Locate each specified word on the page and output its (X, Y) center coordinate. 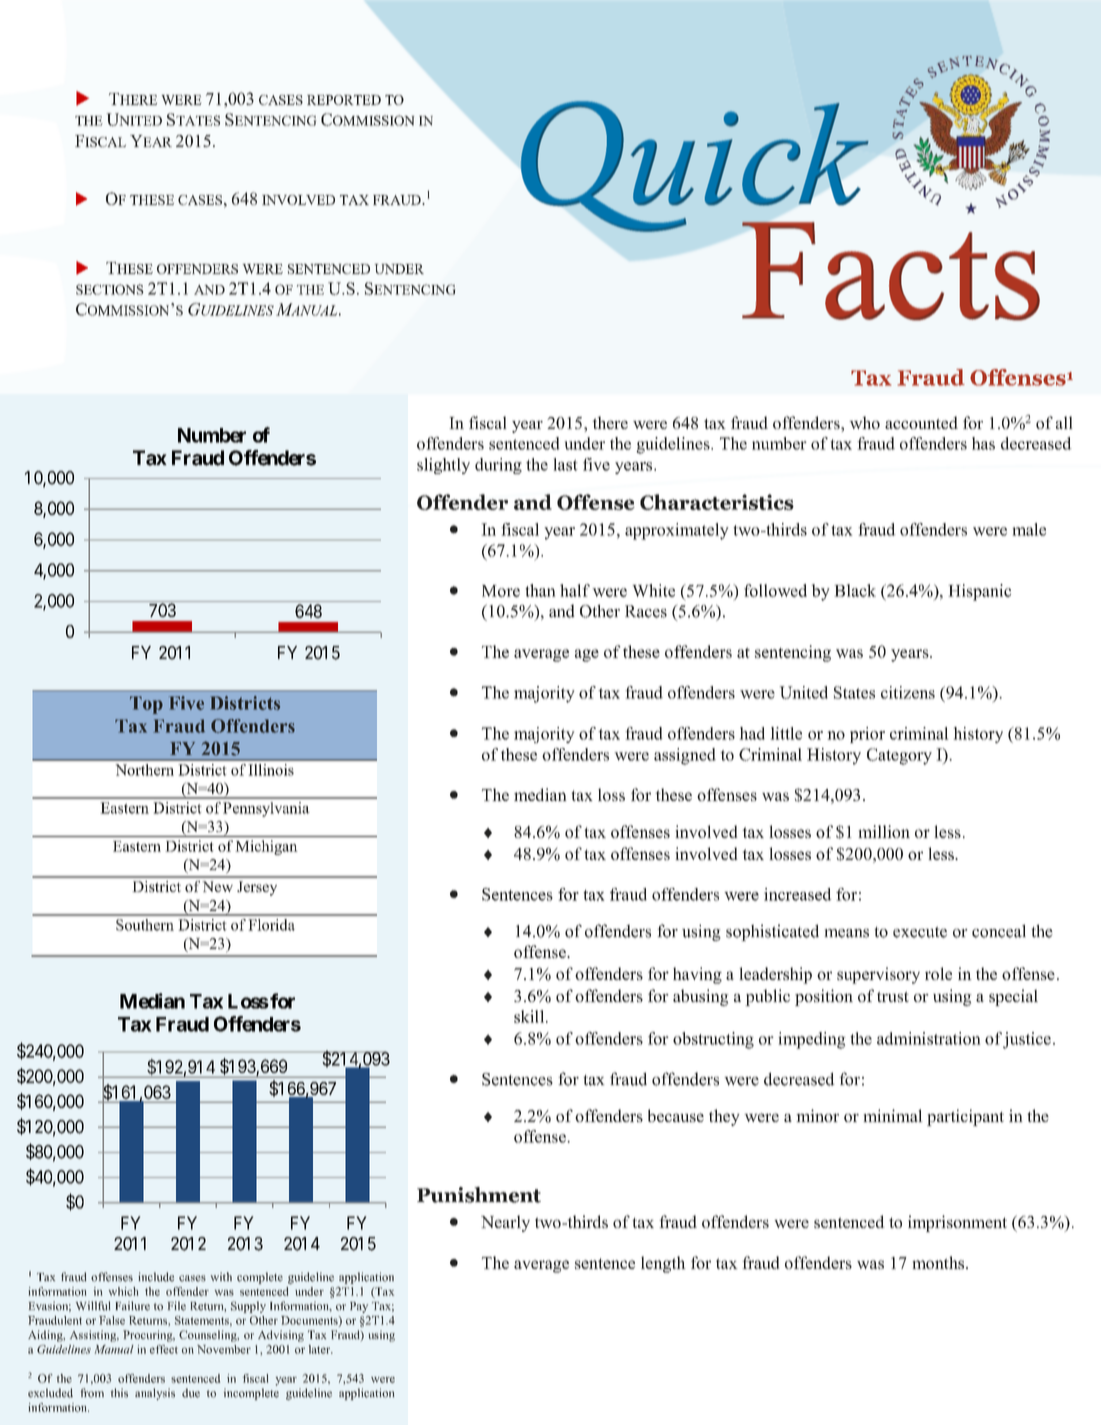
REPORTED (344, 100)
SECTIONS (110, 289)
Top (146, 705)
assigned (685, 756)
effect (164, 1349)
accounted (921, 422)
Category (899, 756)
